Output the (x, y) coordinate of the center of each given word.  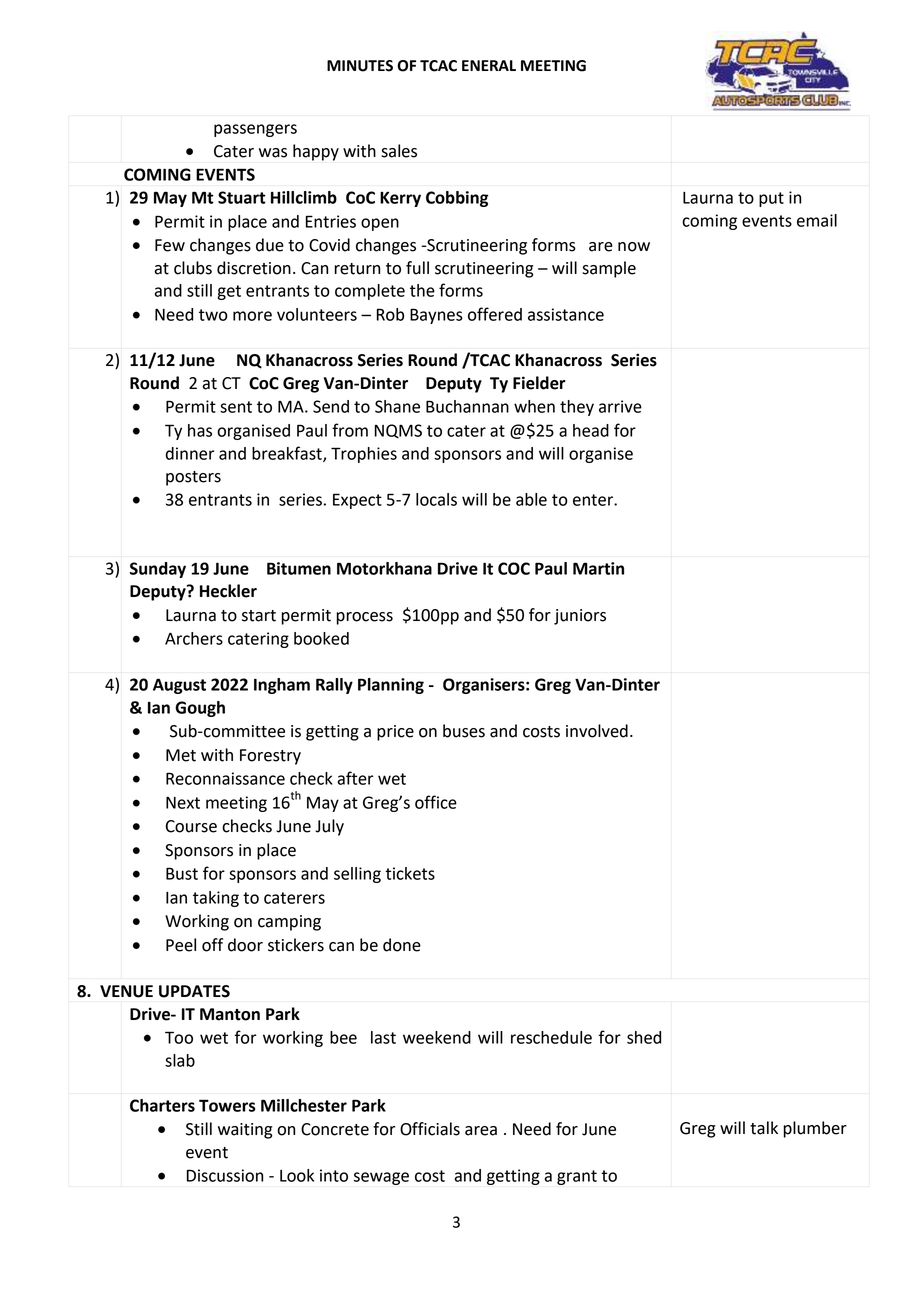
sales (399, 151)
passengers (255, 130)
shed (644, 1037)
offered (495, 314)
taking (216, 899)
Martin (598, 568)
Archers (194, 638)
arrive (620, 406)
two (213, 315)
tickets (410, 873)
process (364, 618)
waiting (245, 1131)
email (817, 220)
